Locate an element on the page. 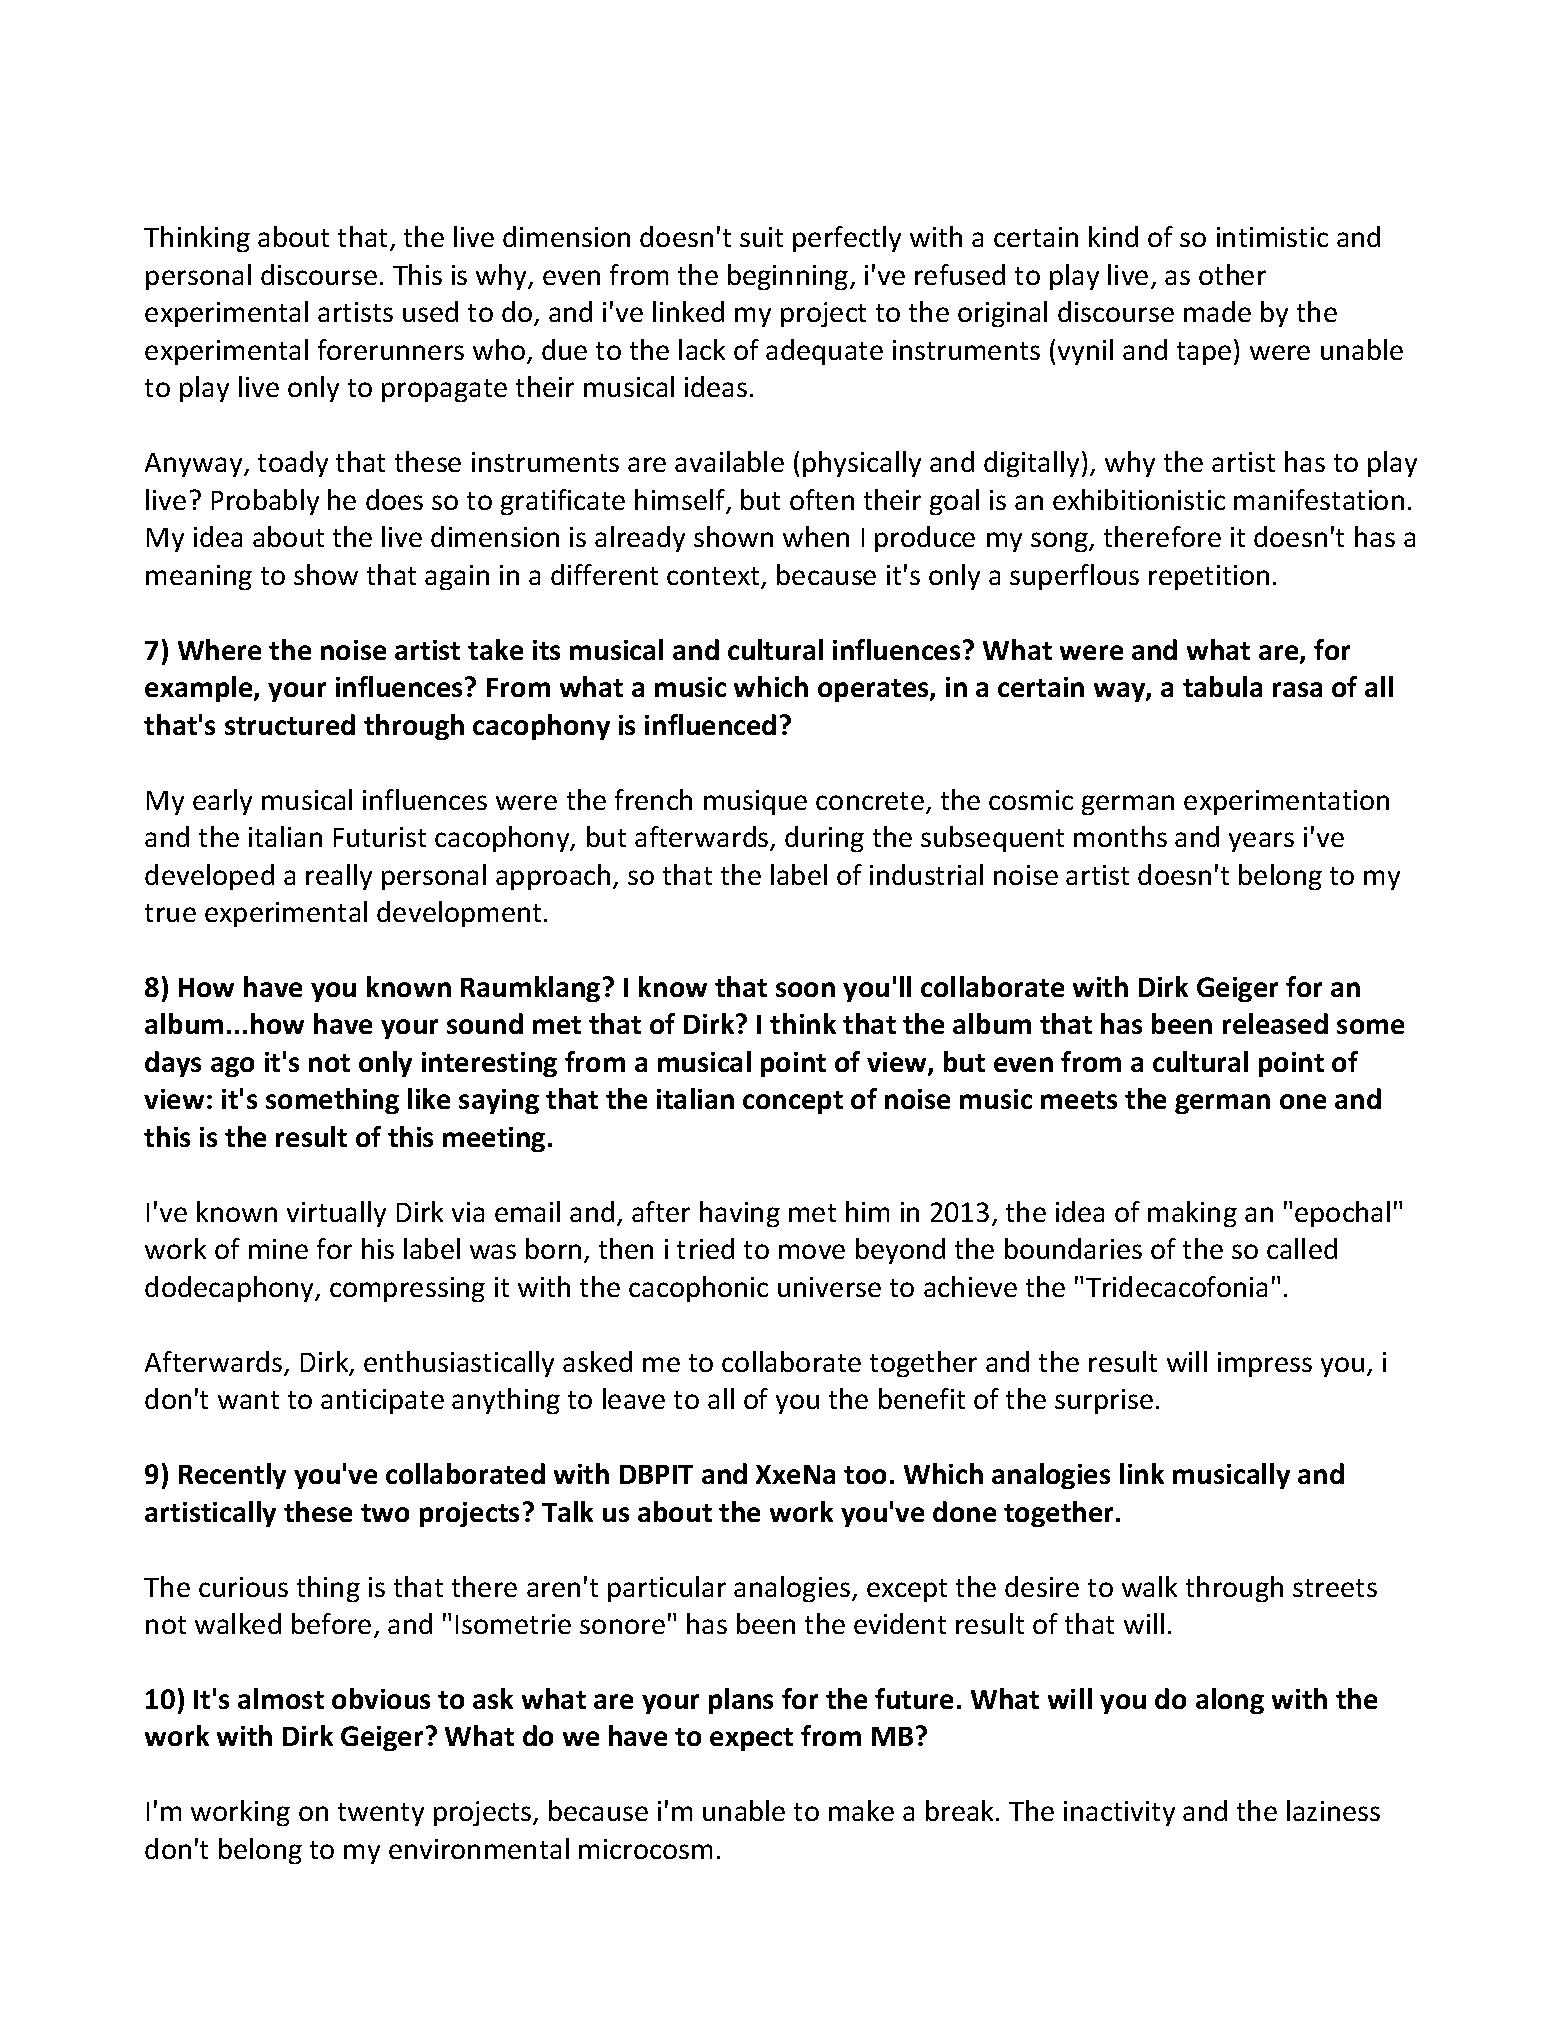  soon is located at coordinates (805, 989).
